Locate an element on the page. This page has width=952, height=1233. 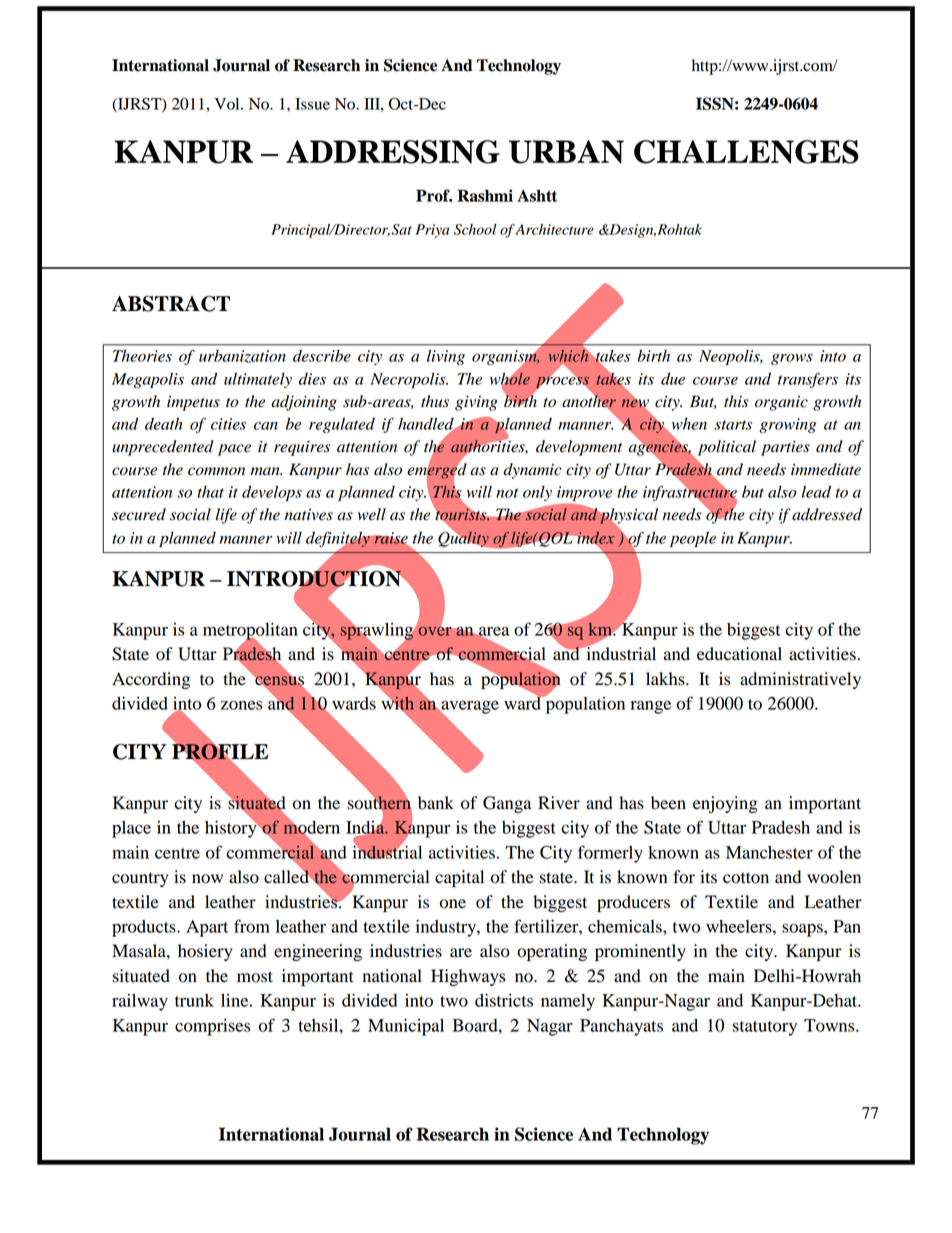
ultimately is located at coordinates (258, 380).
